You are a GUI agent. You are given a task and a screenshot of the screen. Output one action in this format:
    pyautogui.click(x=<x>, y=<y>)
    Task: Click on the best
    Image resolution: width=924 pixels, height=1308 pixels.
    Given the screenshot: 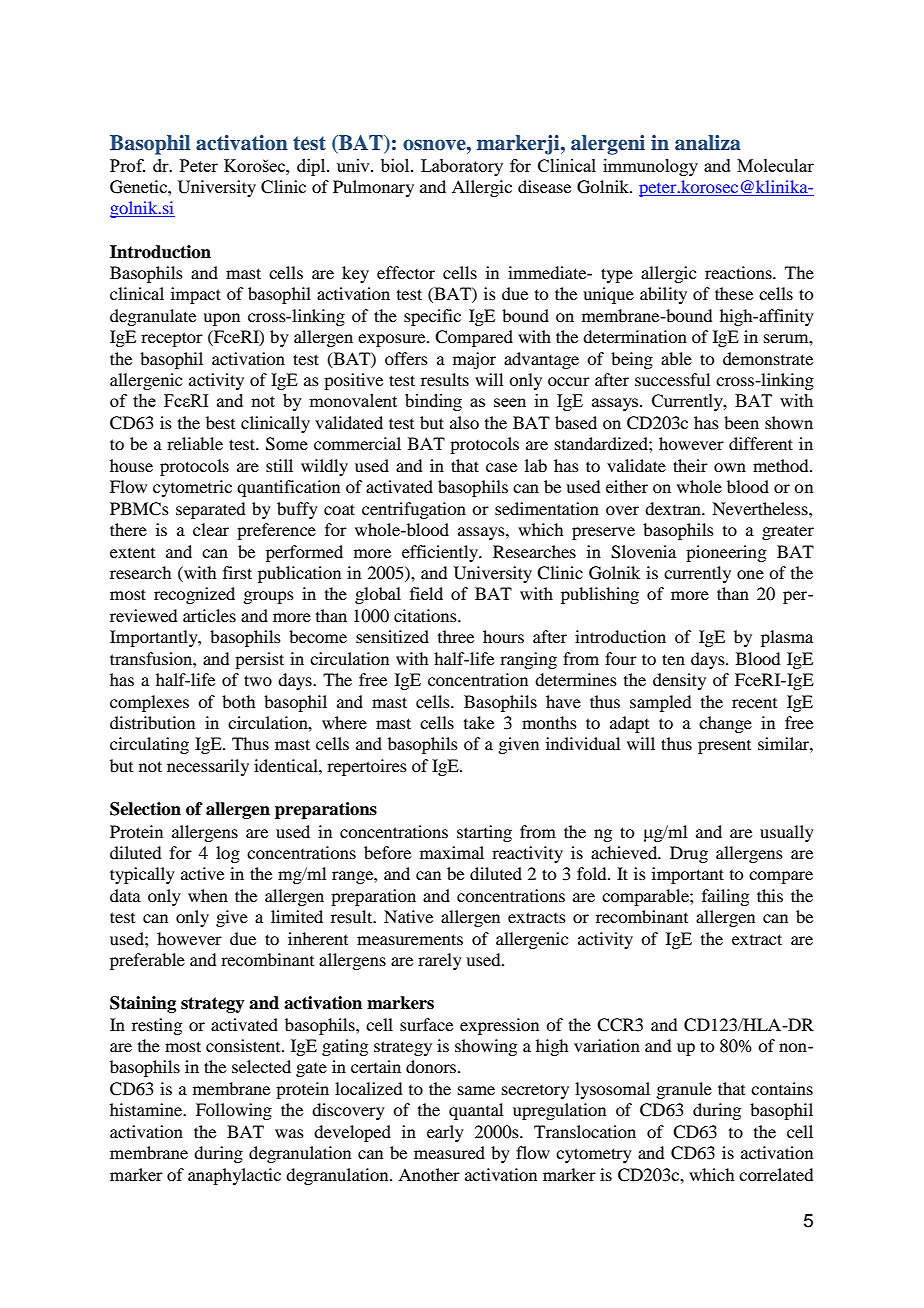 What is the action you would take?
    pyautogui.click(x=220, y=422)
